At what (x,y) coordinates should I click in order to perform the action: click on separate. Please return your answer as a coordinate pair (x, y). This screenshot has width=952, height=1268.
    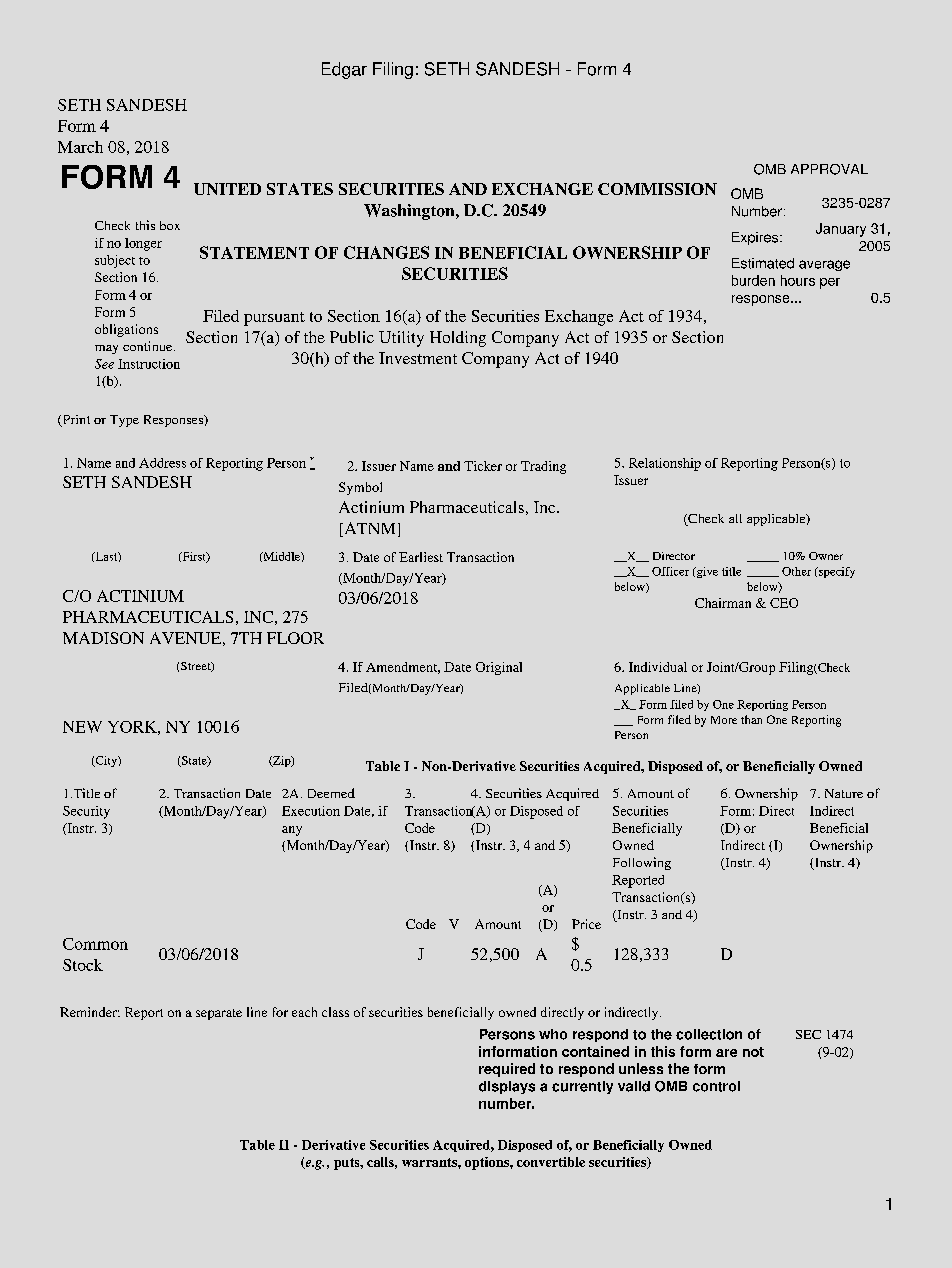
    Looking at the image, I should click on (219, 1014).
